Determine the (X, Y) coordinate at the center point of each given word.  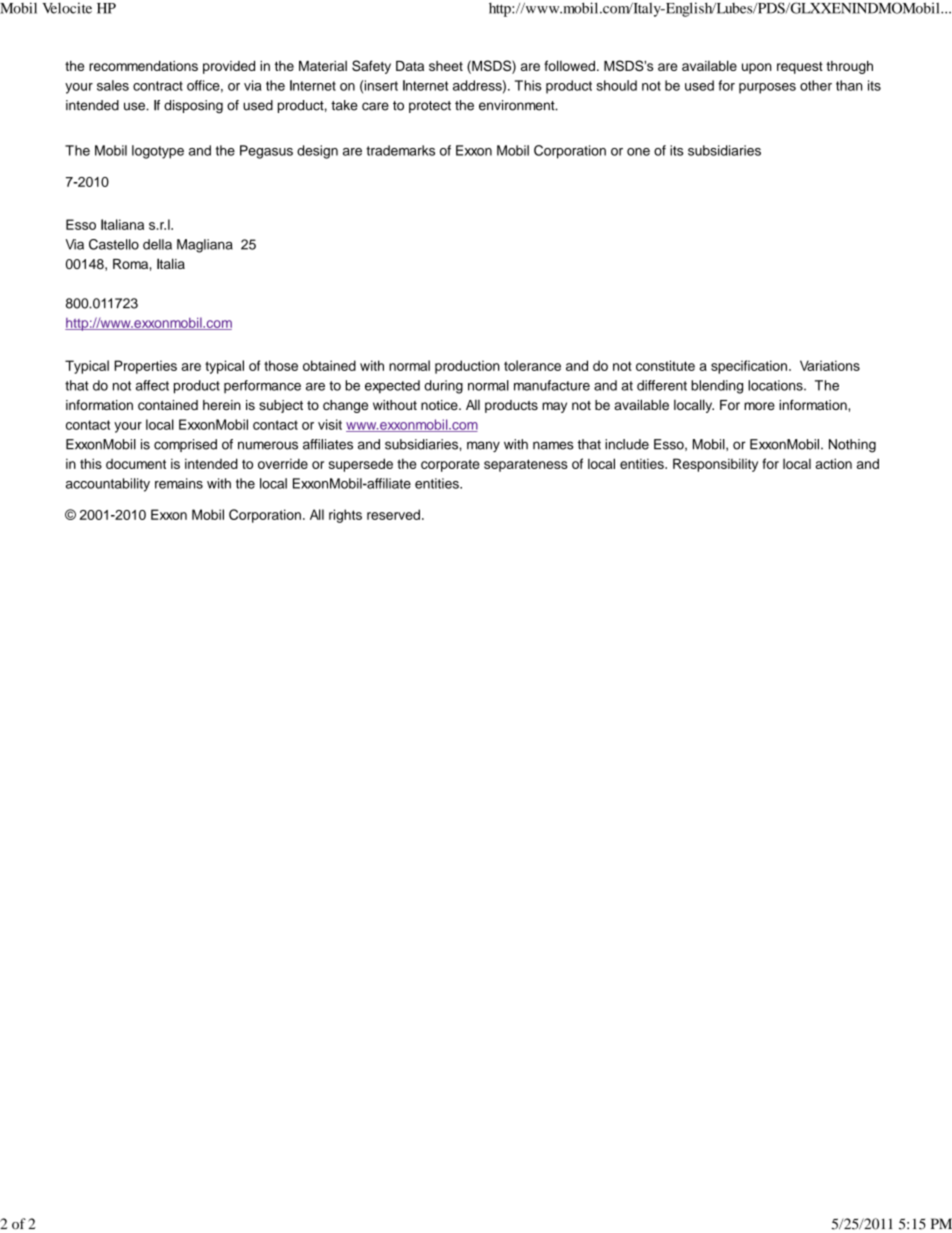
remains (179, 483)
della (157, 244)
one (638, 152)
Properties (145, 367)
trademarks (400, 150)
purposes (767, 88)
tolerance (532, 365)
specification (749, 367)
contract (158, 86)
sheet (446, 66)
